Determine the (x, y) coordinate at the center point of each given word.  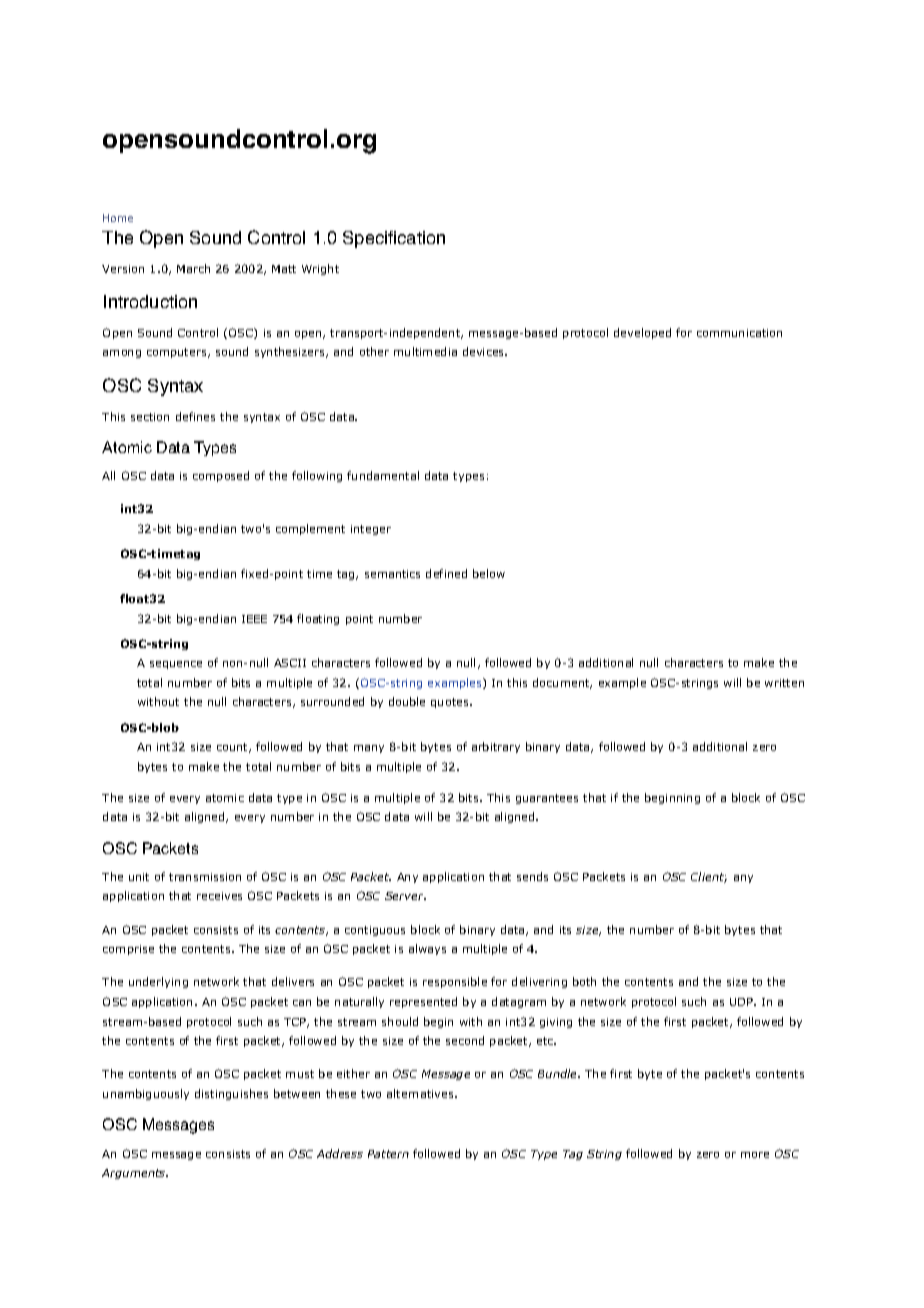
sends (532, 876)
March (193, 268)
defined (446, 573)
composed (221, 476)
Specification (394, 239)
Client (709, 877)
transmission (205, 877)
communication (739, 333)
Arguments (135, 1174)
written (784, 683)
